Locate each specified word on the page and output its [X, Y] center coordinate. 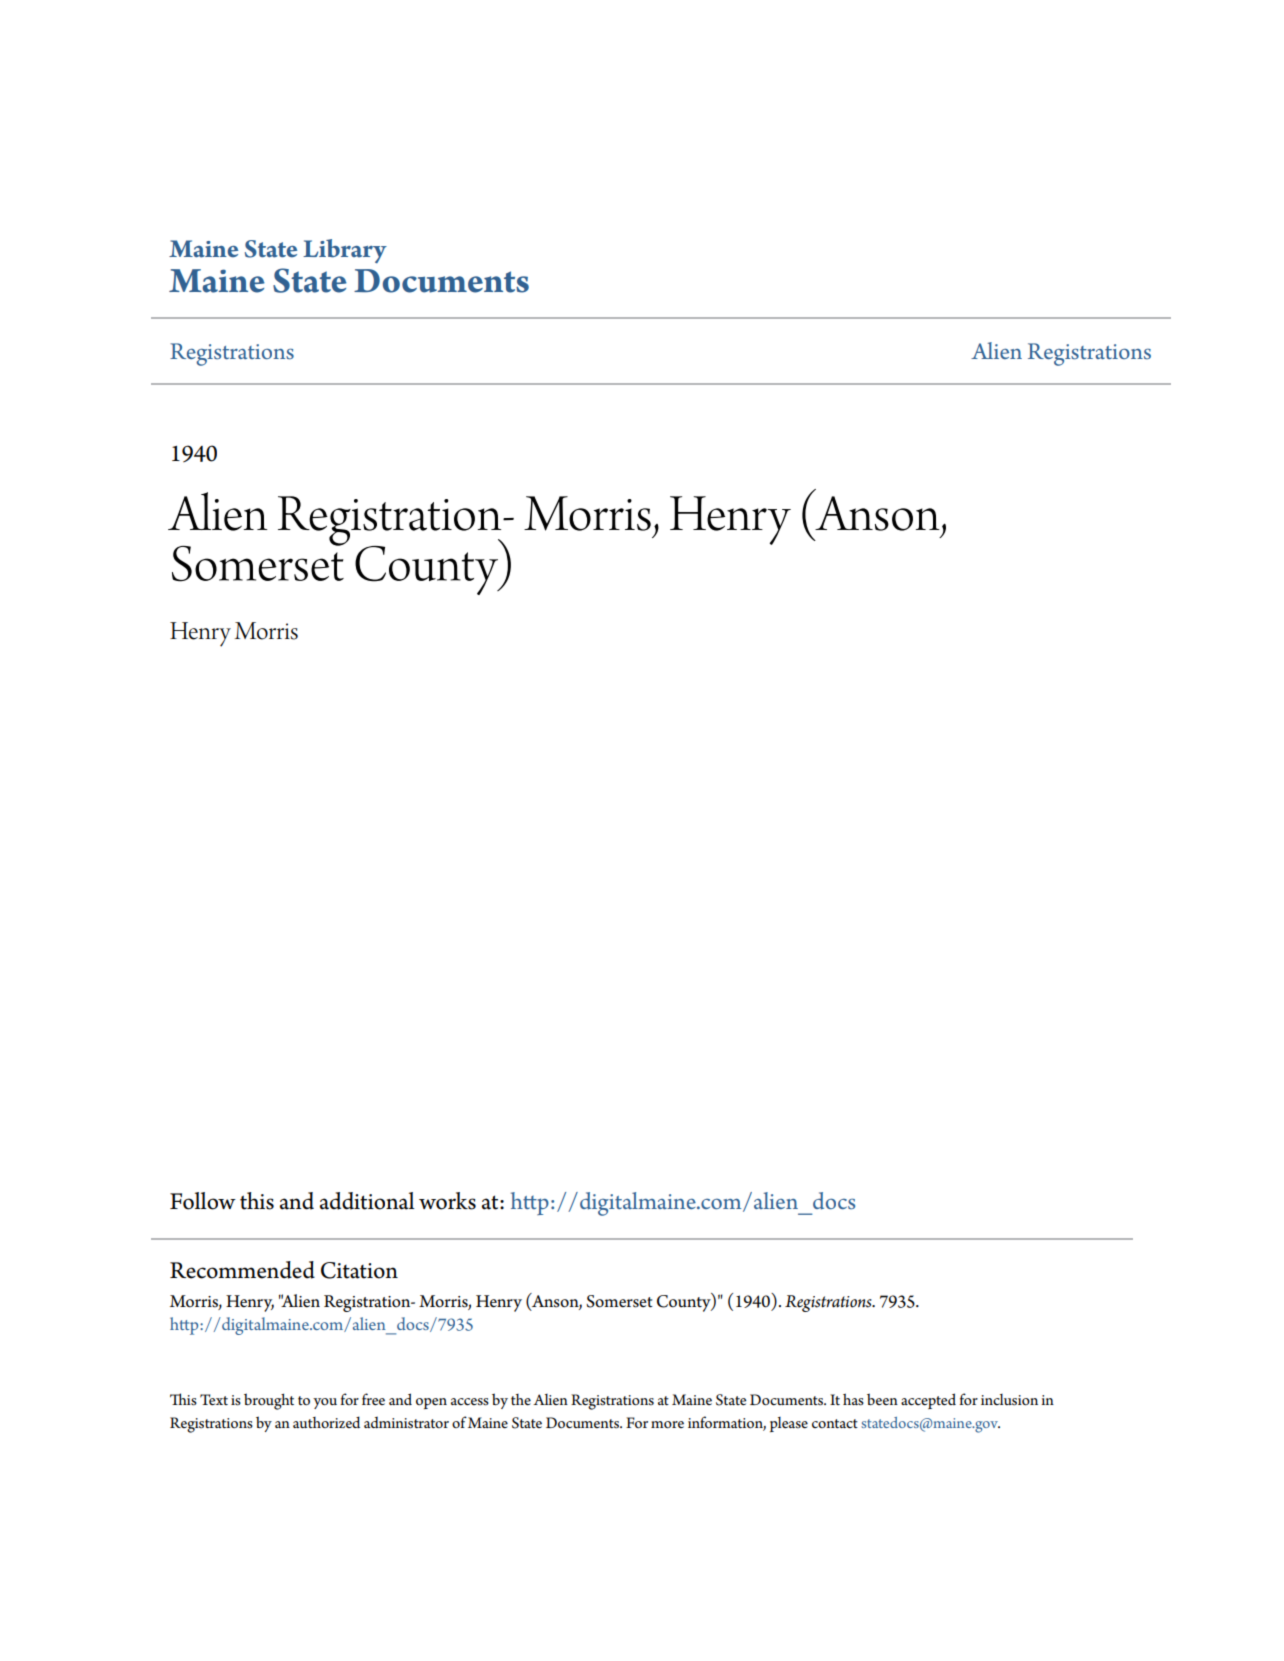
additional [367, 1201]
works [447, 1201]
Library [345, 251]
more [667, 1425]
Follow [203, 1201]
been [882, 1399]
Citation [359, 1270]
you [325, 1403]
